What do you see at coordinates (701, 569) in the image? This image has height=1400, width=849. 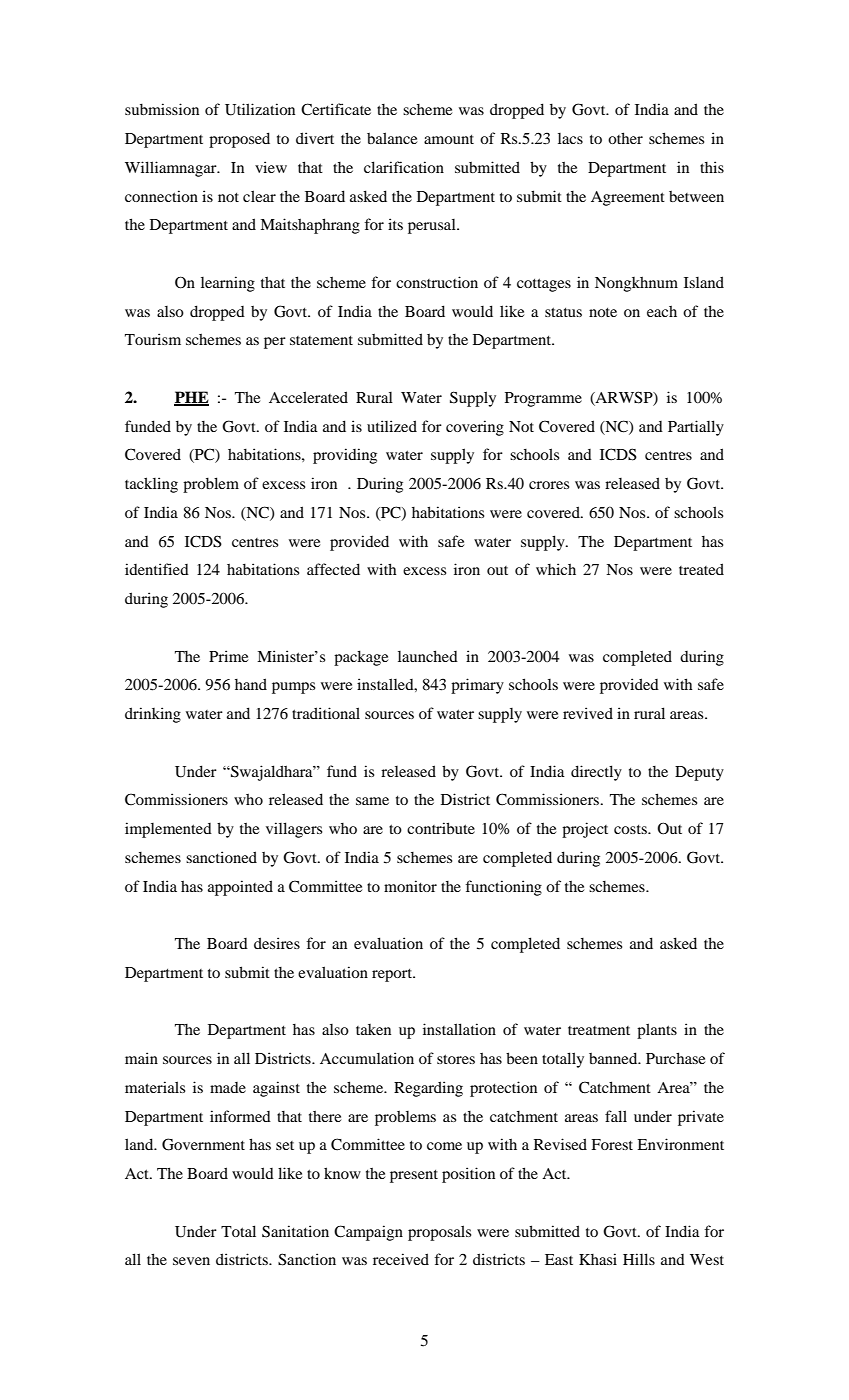 I see `treated` at bounding box center [701, 569].
